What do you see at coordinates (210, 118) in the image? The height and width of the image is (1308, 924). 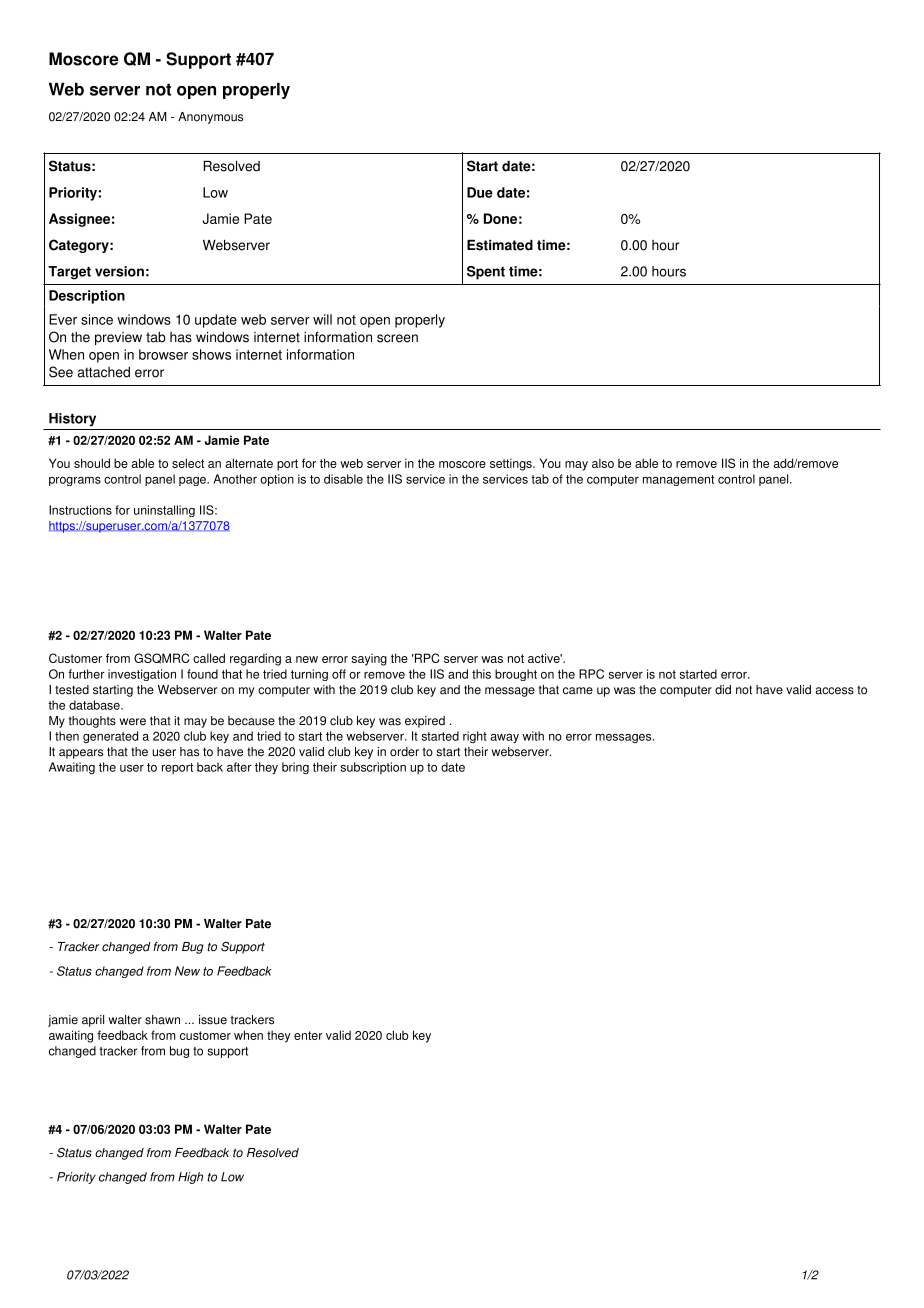 I see `Anonymous` at bounding box center [210, 118].
